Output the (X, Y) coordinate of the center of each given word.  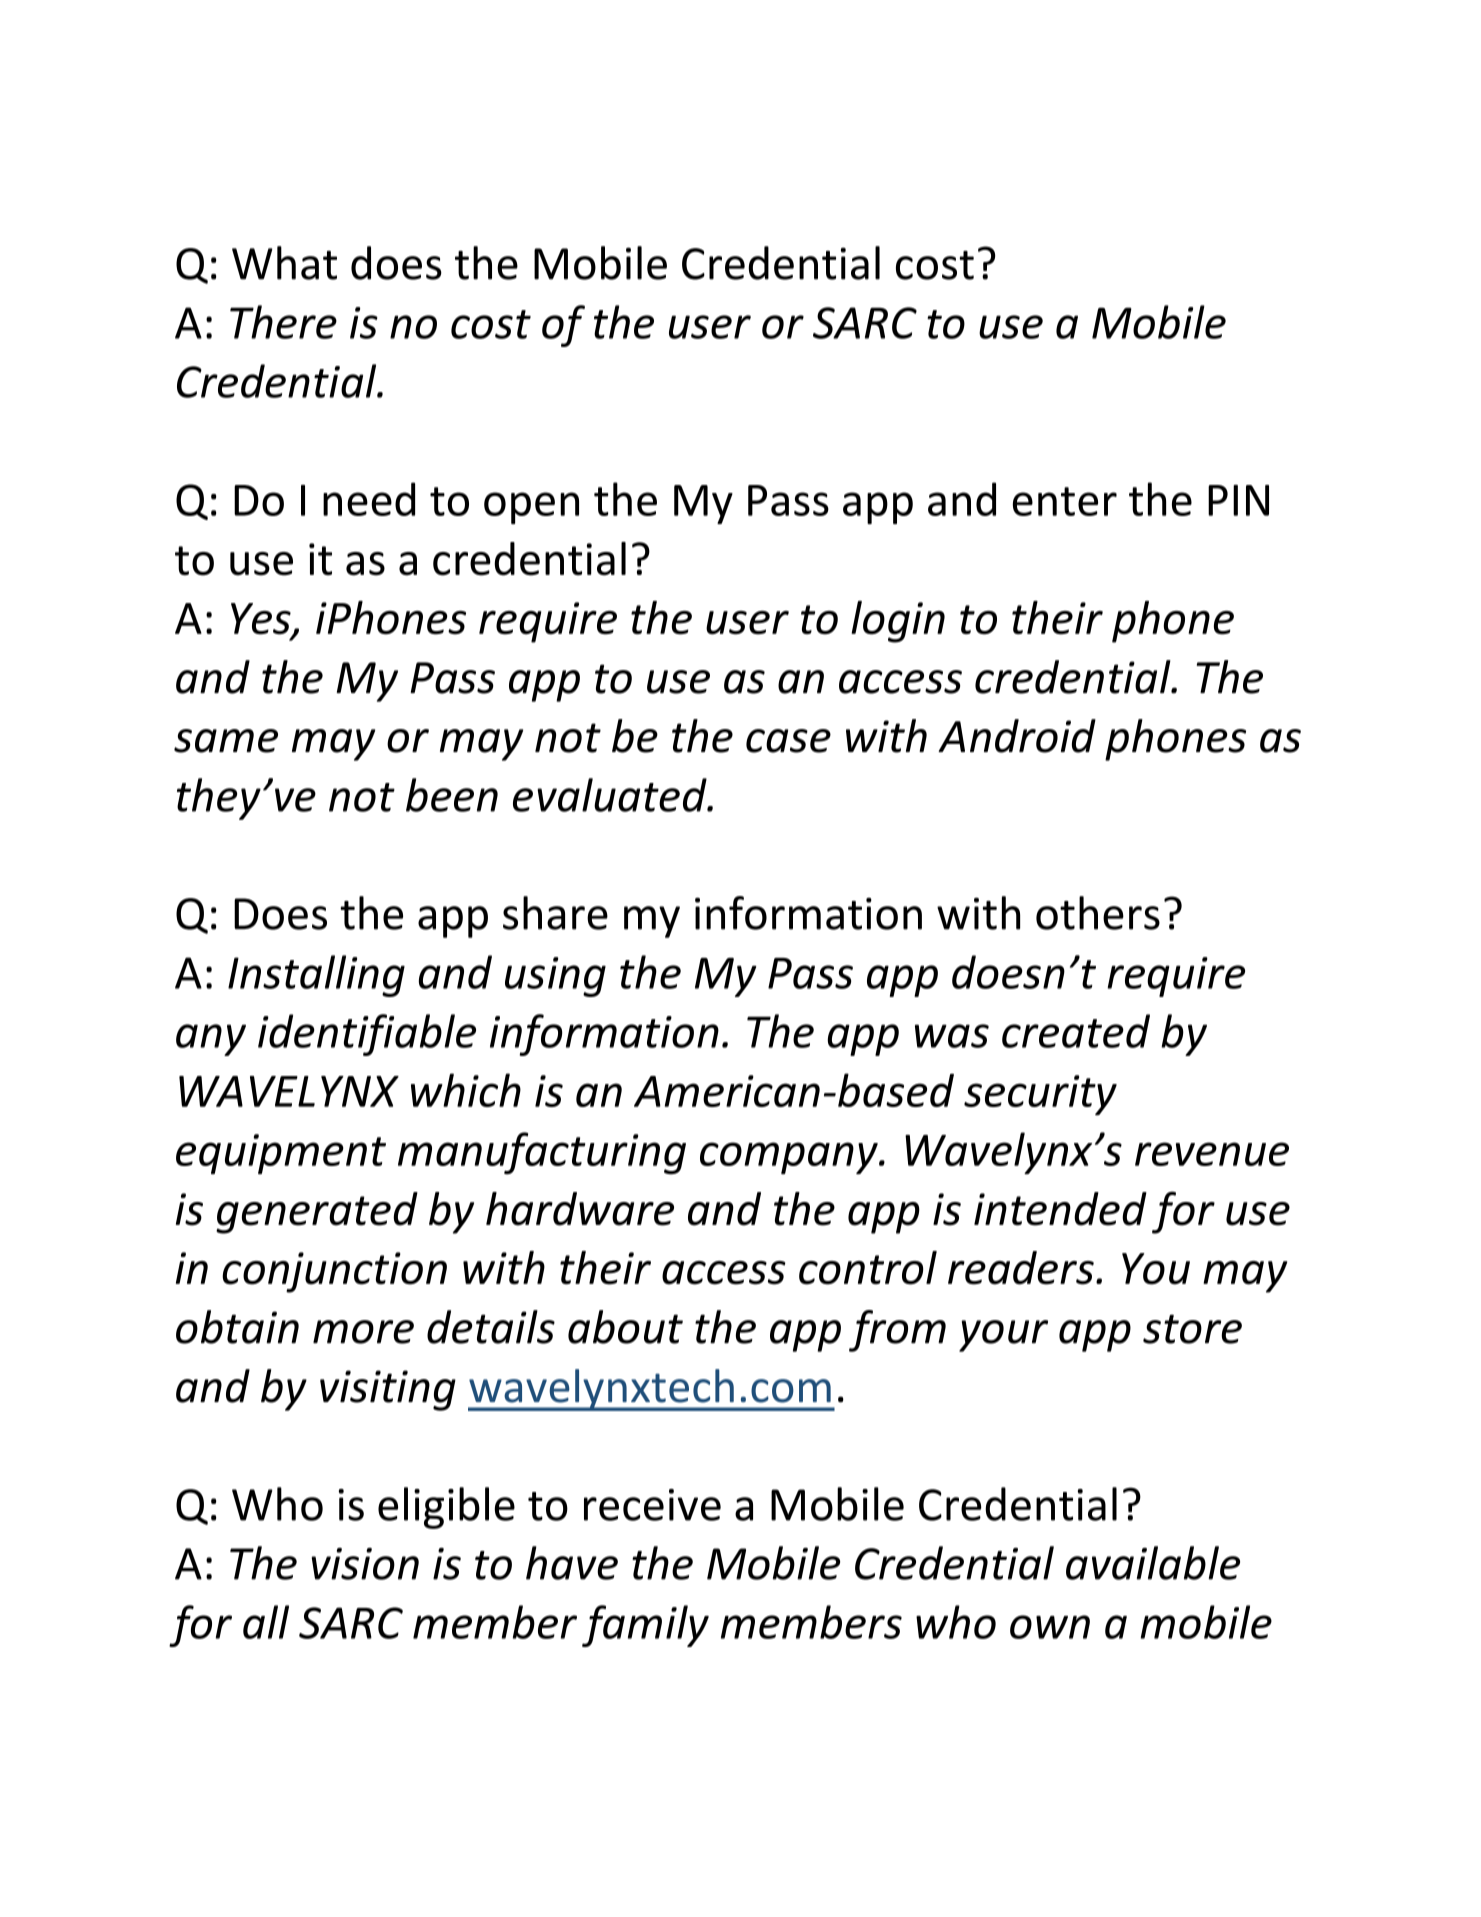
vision (365, 1564)
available (1153, 1563)
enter (1065, 501)
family (645, 1626)
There (283, 322)
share (555, 913)
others (1098, 913)
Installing (316, 976)
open (531, 508)
